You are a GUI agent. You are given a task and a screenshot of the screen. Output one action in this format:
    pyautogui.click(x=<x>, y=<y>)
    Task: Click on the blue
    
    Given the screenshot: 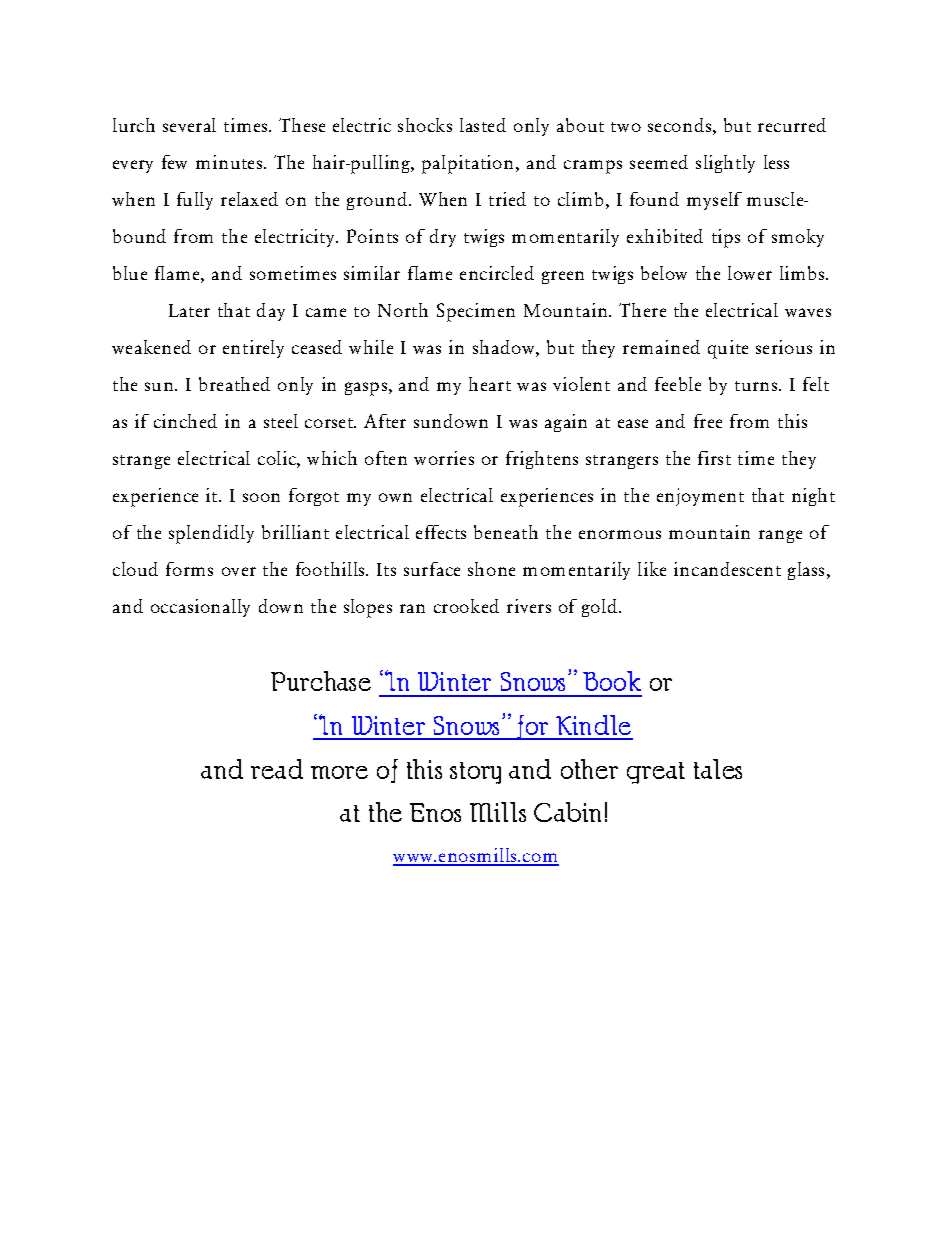 What is the action you would take?
    pyautogui.click(x=130, y=273)
